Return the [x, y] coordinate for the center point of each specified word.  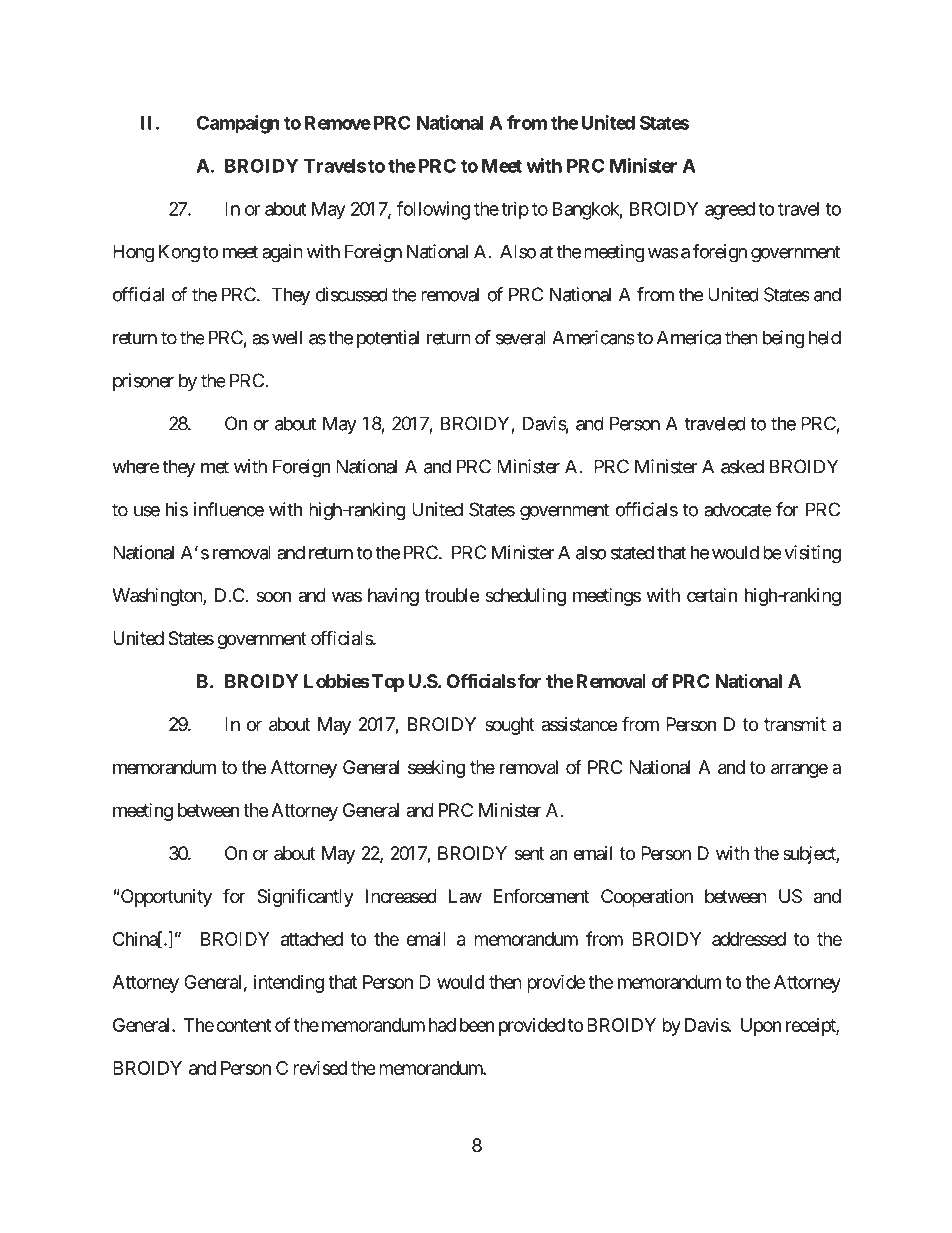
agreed [730, 211]
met [215, 467]
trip [515, 210]
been [477, 1025]
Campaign [238, 124]
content [244, 1025]
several [521, 337]
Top [388, 683]
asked [742, 466]
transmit [795, 724]
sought [510, 726]
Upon [761, 1027]
